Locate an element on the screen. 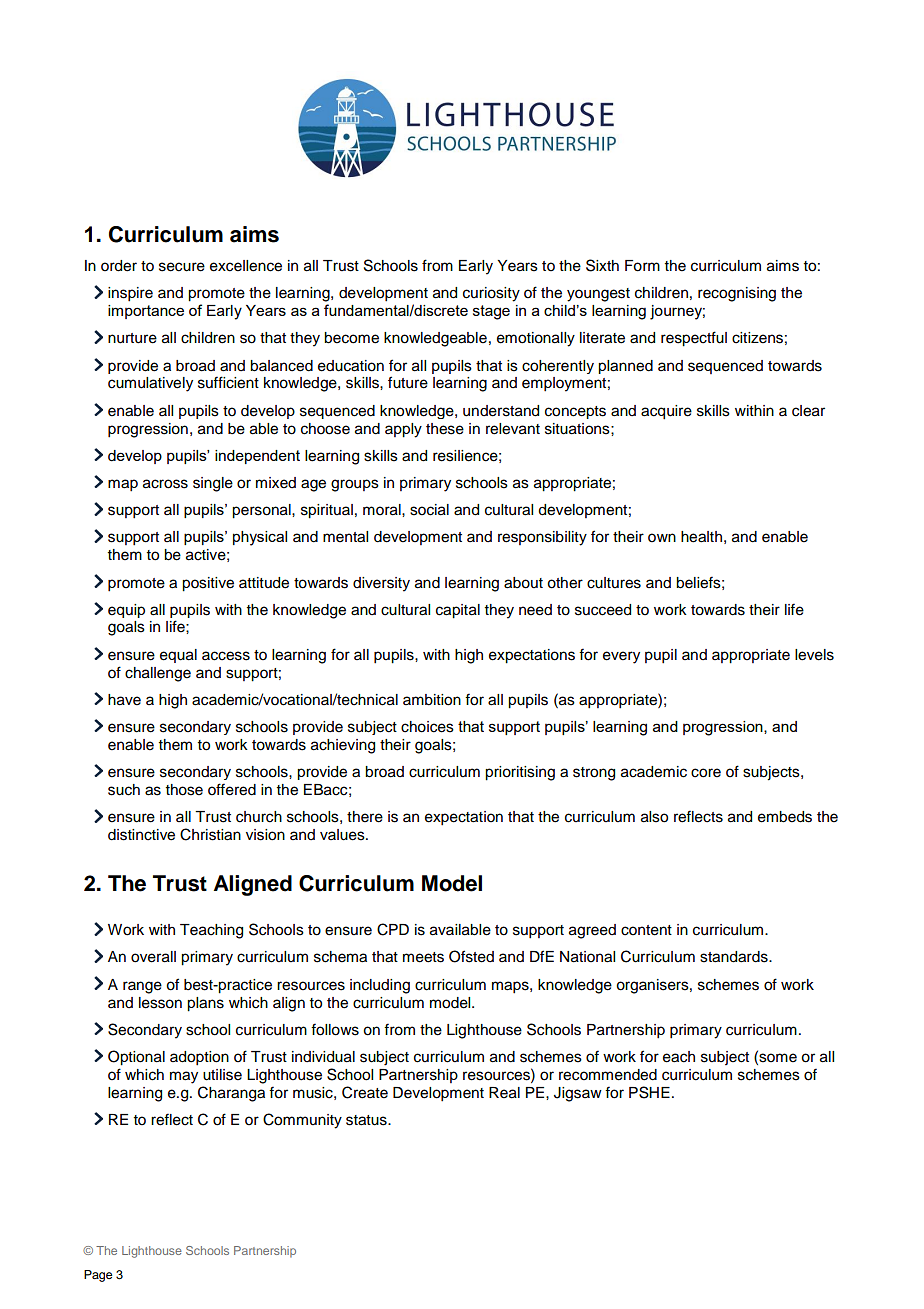 The width and height of the screenshot is (924, 1309). standards is located at coordinates (735, 957).
